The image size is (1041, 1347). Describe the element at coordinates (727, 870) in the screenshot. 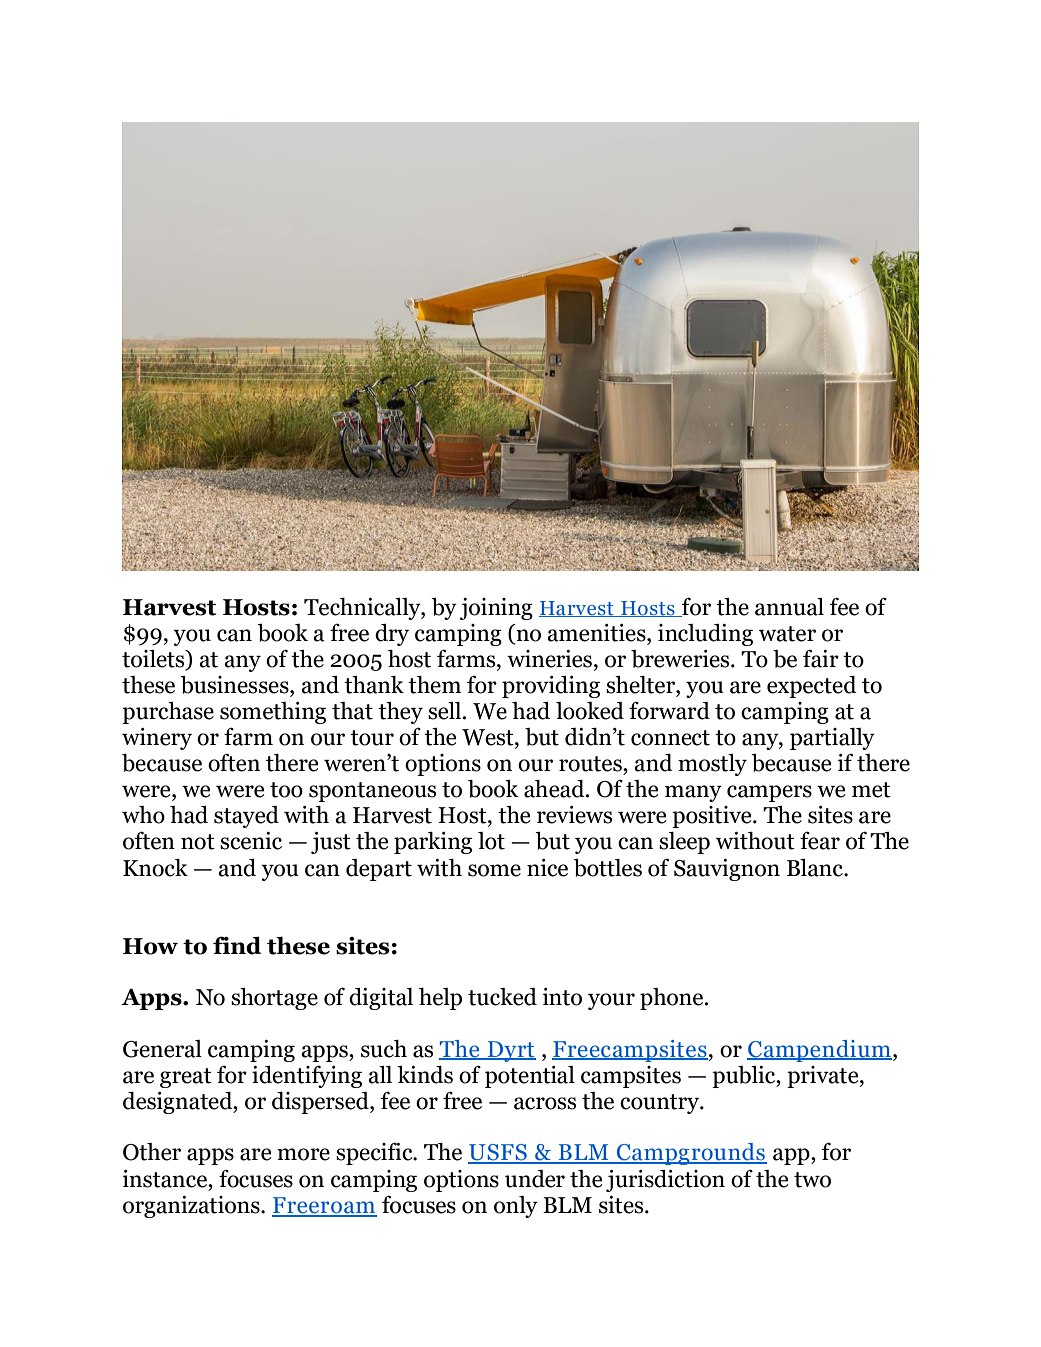

I see `Sauvignon` at that location.
